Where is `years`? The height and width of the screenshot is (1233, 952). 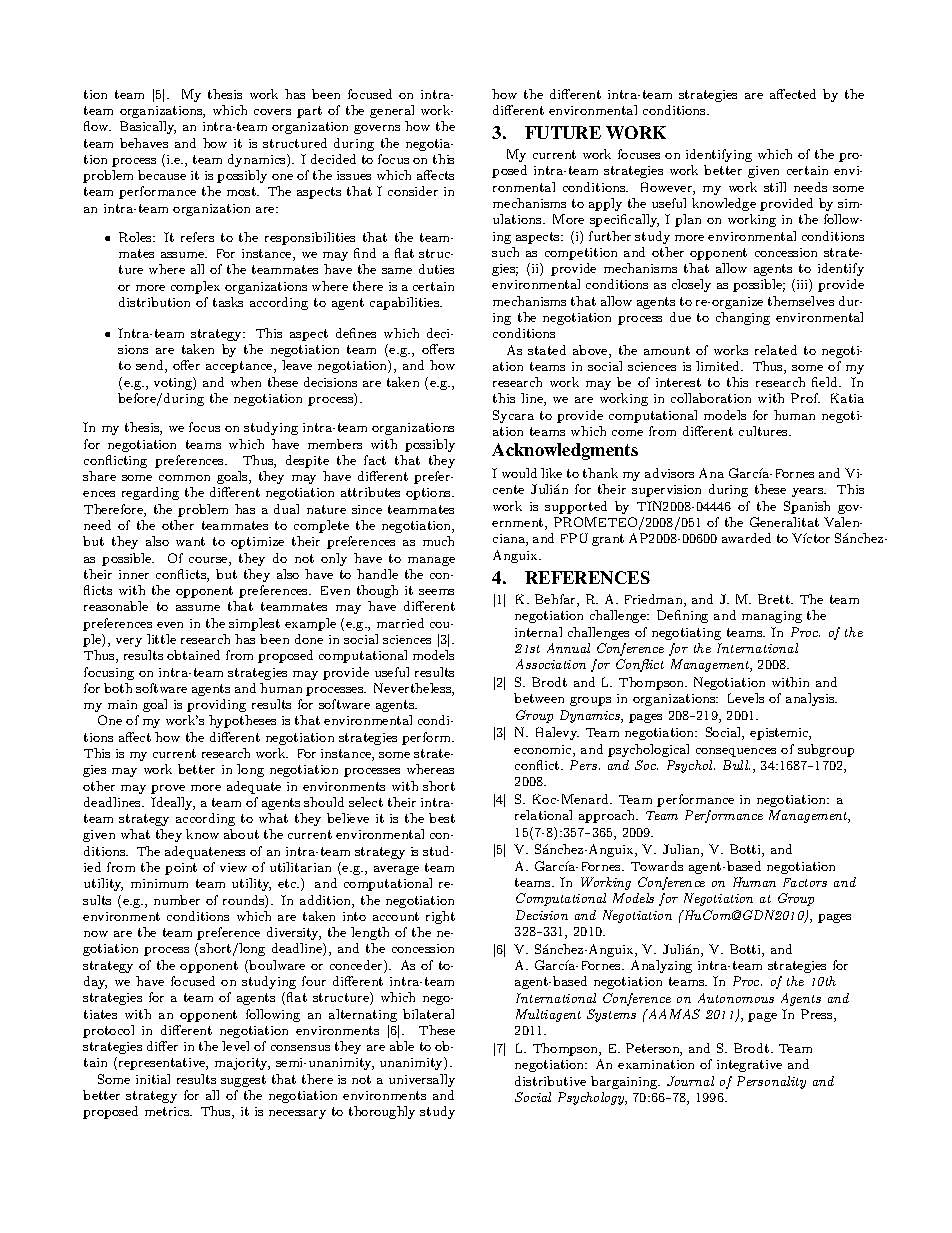
years is located at coordinates (809, 492).
